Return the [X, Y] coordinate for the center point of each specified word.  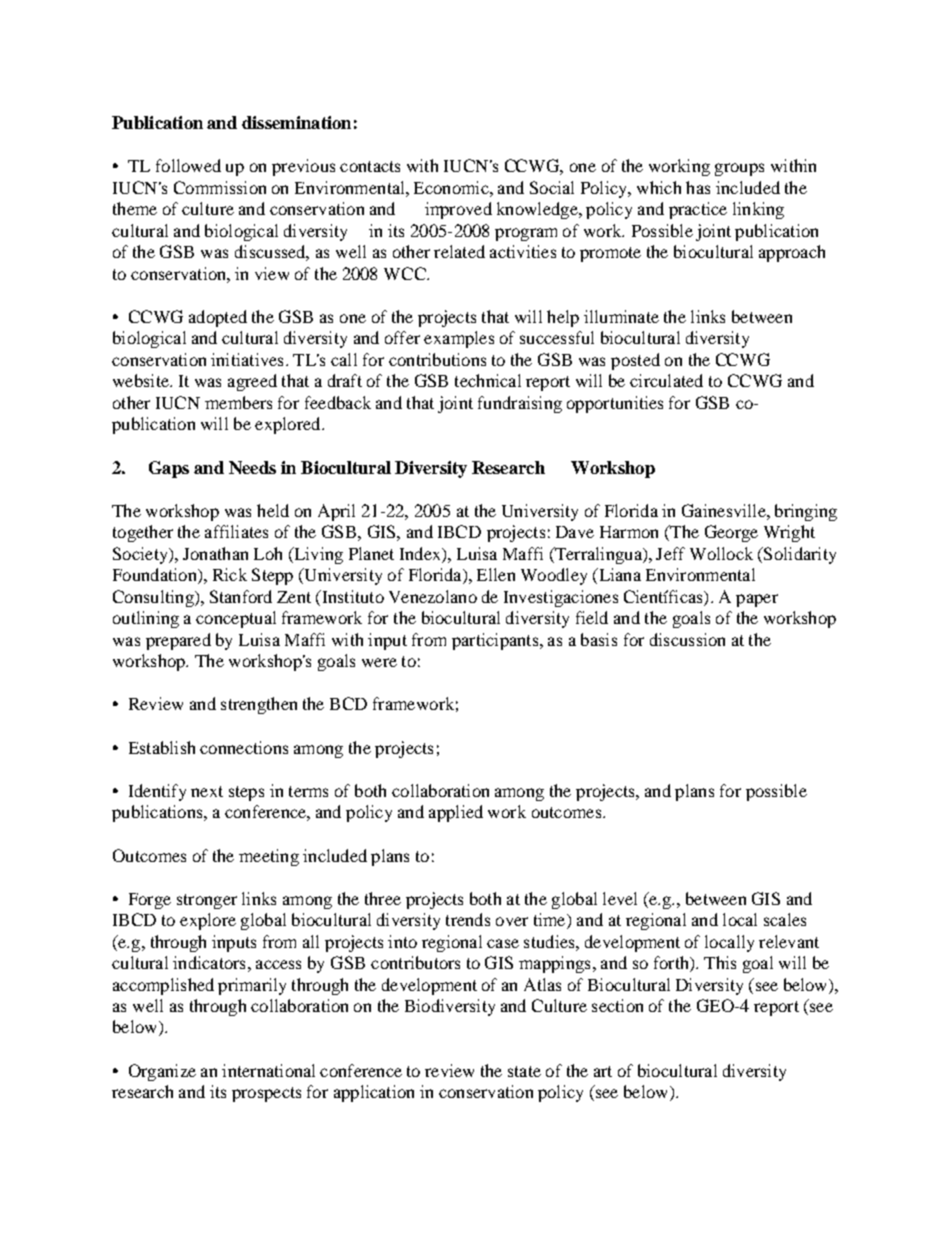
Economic [452, 187]
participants [496, 641]
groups [739, 169]
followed [188, 165]
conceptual [236, 619]
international [268, 1070]
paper [757, 600]
